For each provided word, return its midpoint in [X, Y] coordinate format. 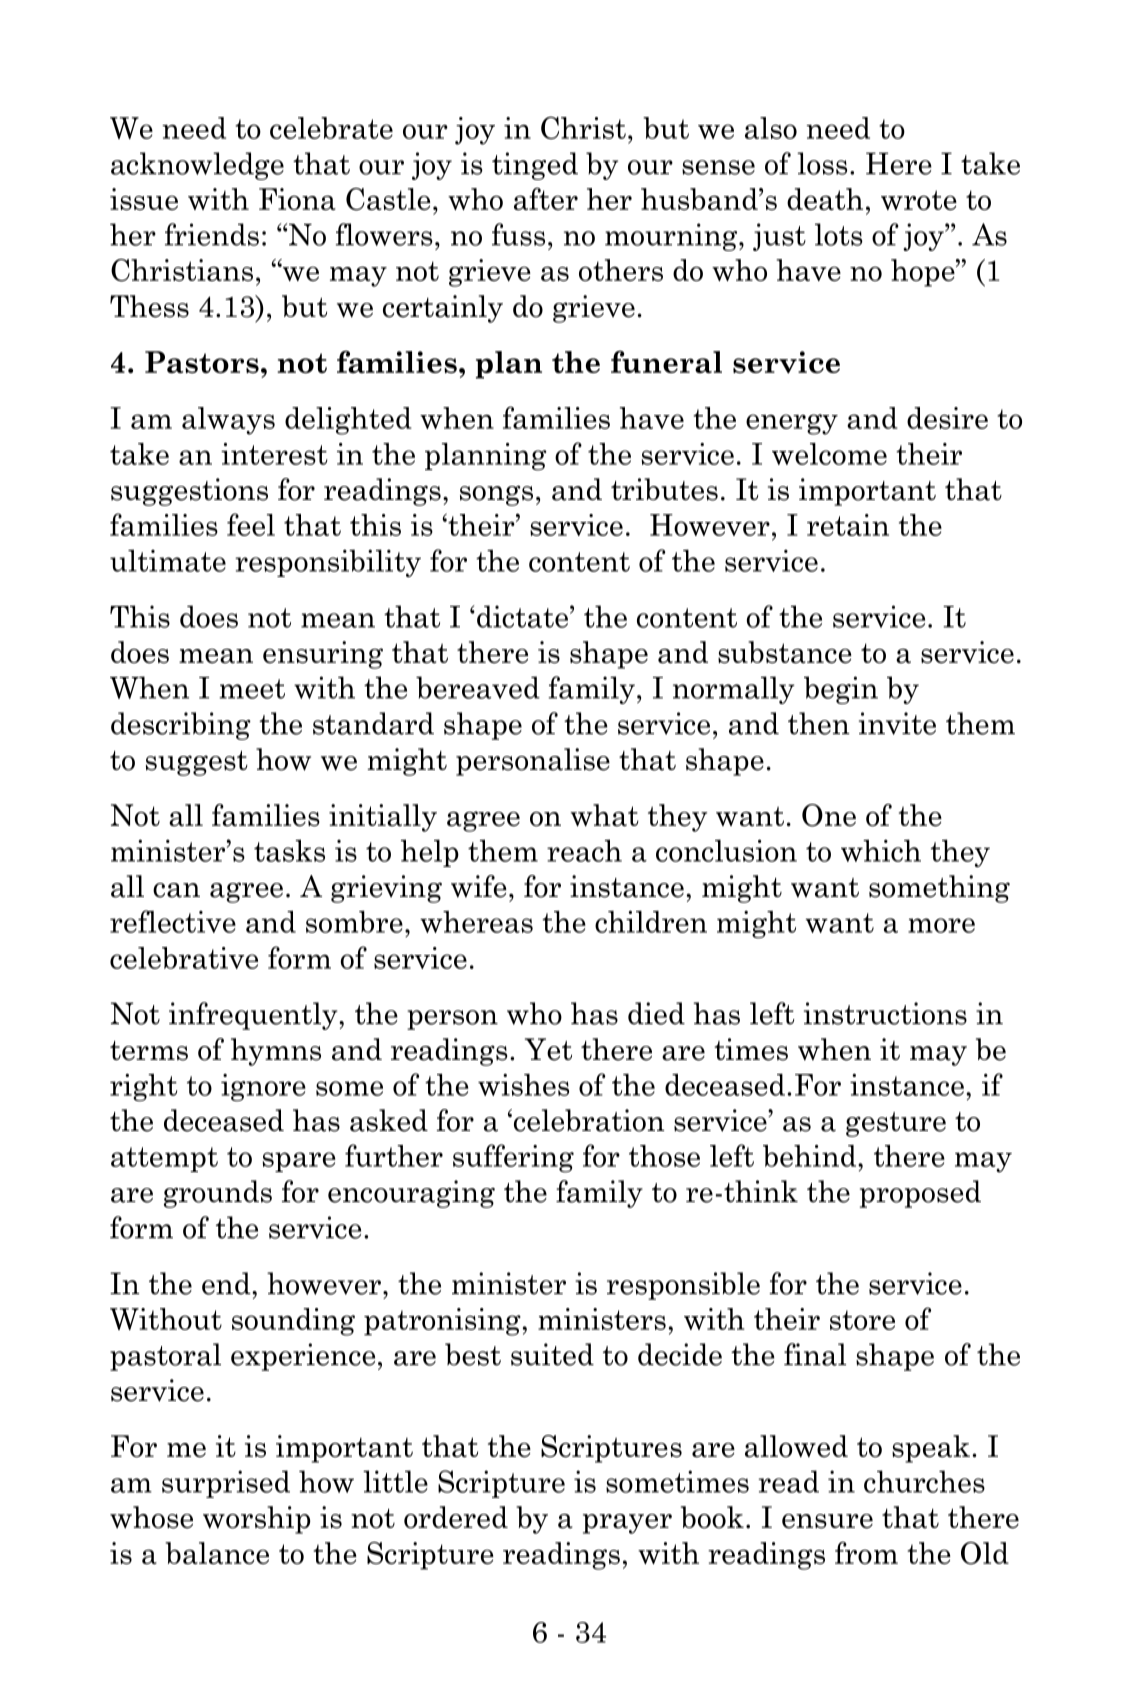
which [881, 850]
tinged [535, 166]
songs [496, 495]
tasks [289, 850]
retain [848, 525]
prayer [627, 1524]
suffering [513, 1158]
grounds [218, 1194]
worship [256, 1520]
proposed [920, 1194]
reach [584, 850]
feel [251, 524]
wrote [919, 200]
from [866, 1553]
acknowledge [197, 166]
